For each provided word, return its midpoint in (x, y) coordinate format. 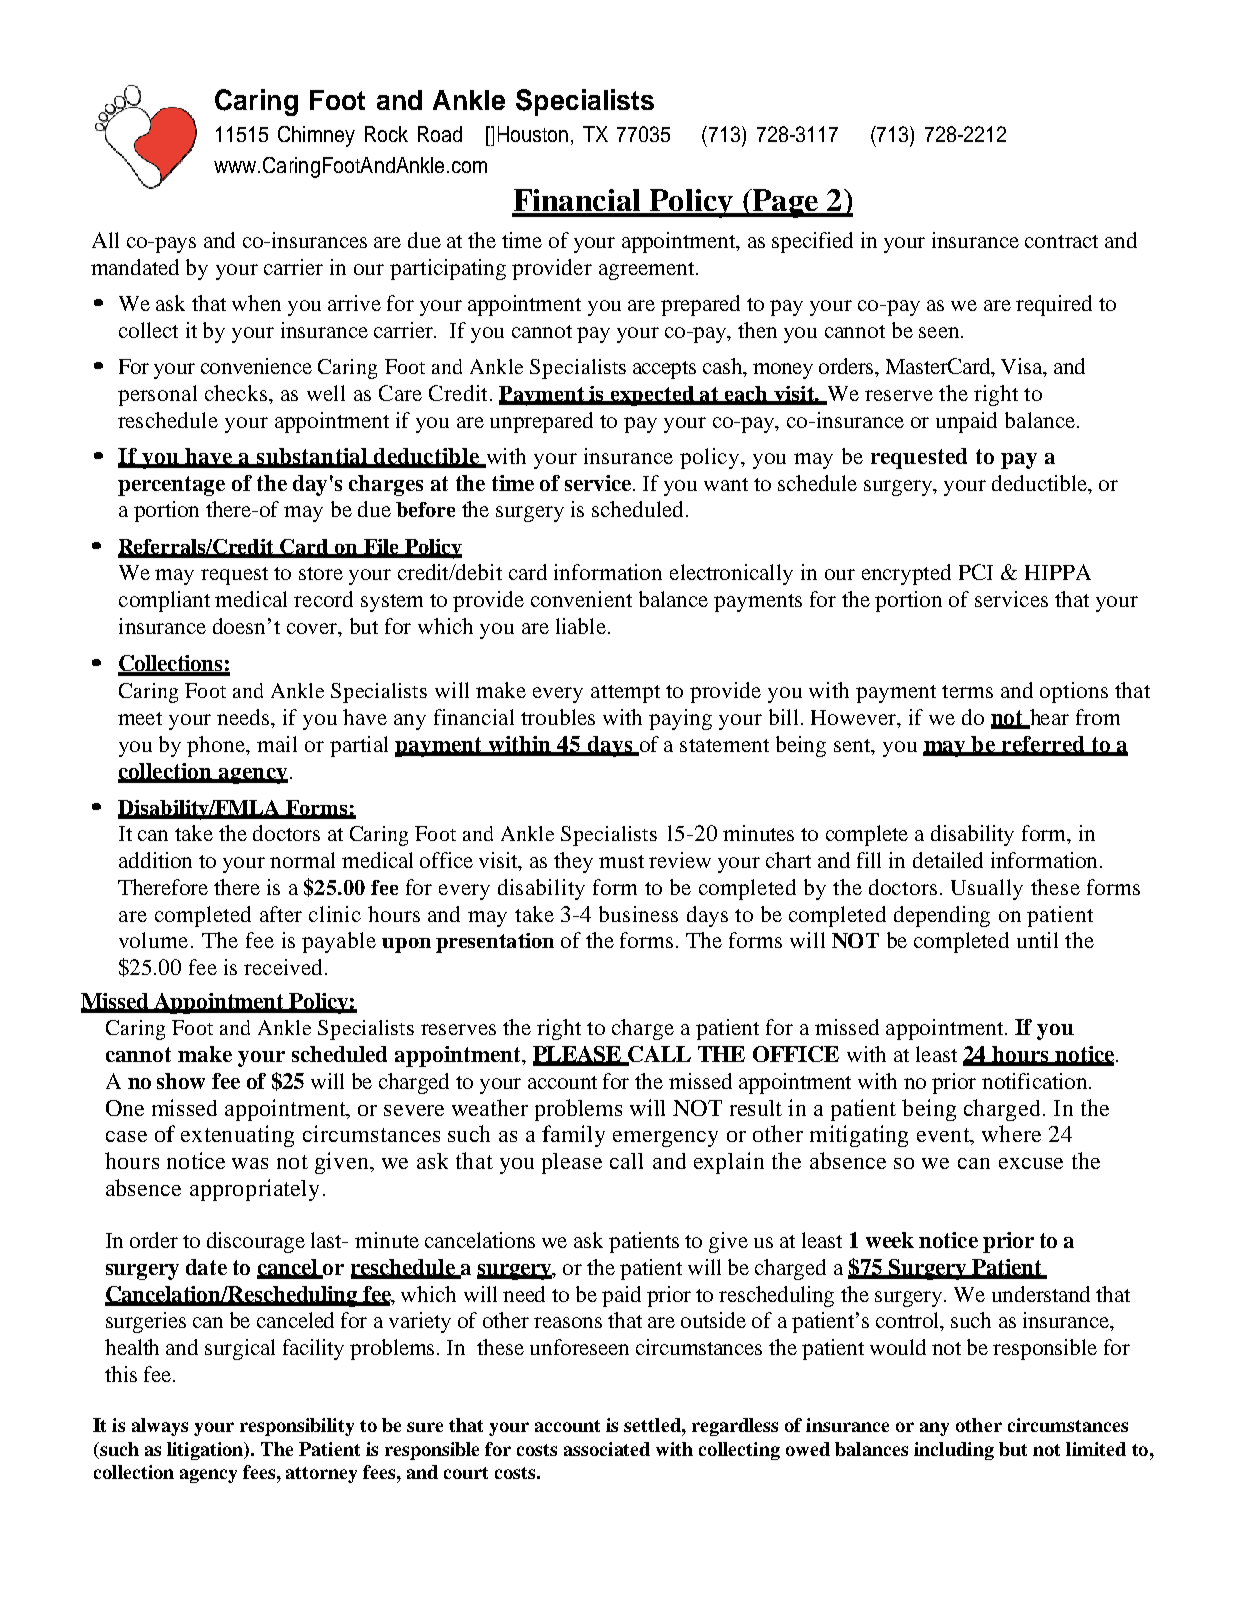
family (573, 1136)
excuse (1031, 1163)
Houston (533, 134)
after (281, 914)
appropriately (254, 1190)
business (638, 914)
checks (237, 393)
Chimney (316, 136)
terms (967, 691)
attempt (625, 694)
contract (1061, 241)
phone (217, 746)
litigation (206, 1451)
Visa (1023, 367)
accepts (664, 370)
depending (942, 916)
